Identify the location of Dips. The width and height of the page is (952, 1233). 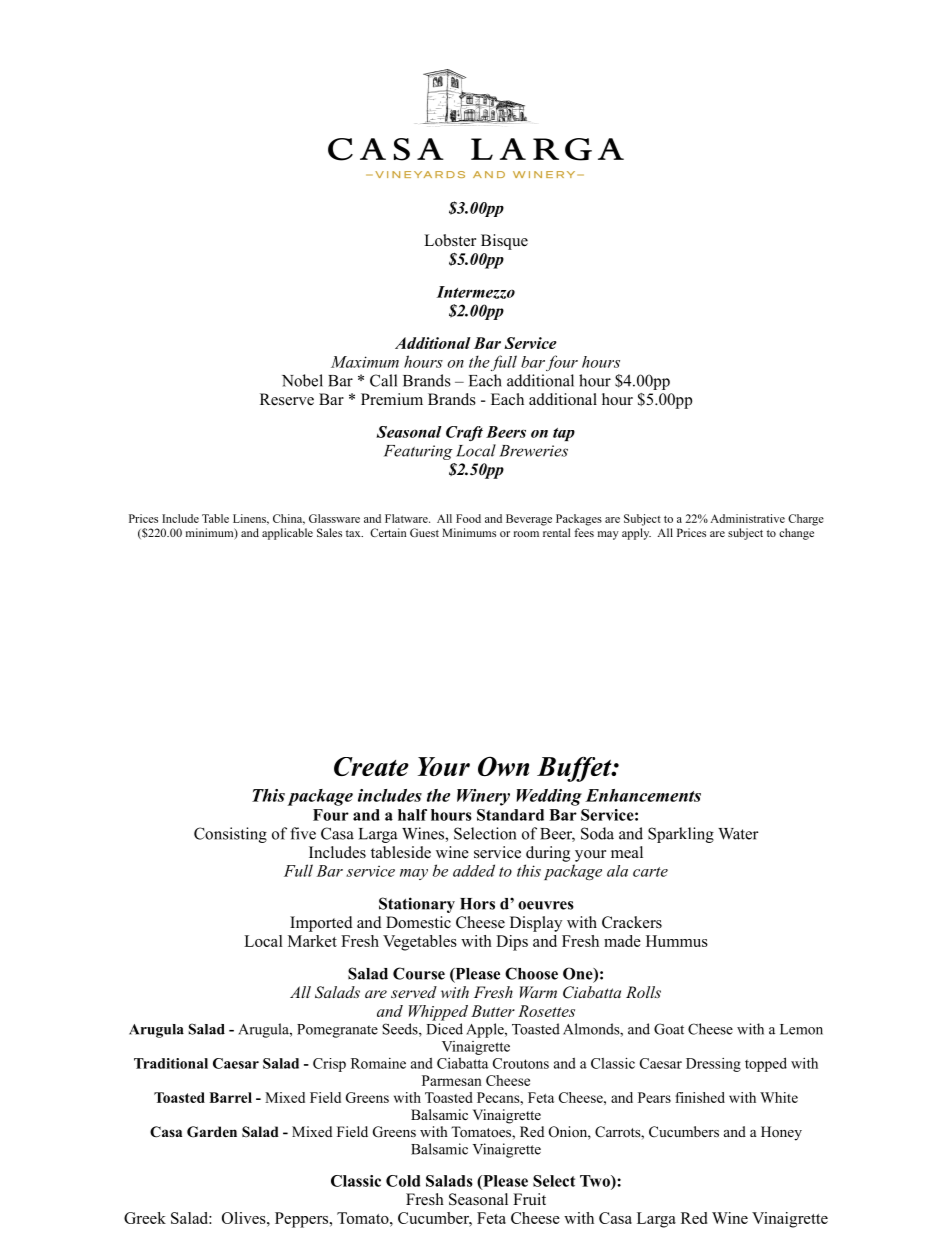
(512, 943).
